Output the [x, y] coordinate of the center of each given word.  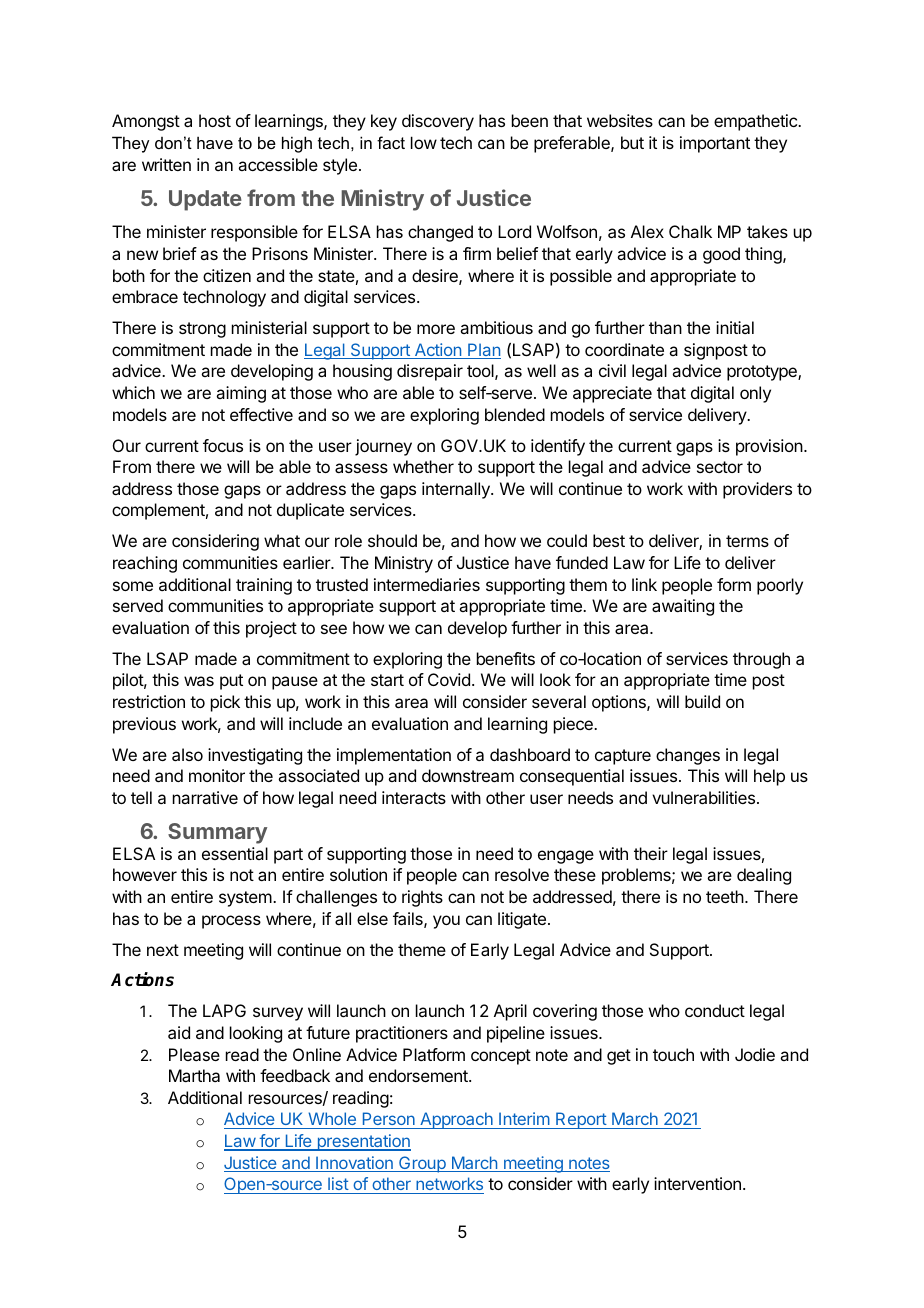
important [715, 144]
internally [457, 490]
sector [720, 467]
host [215, 120]
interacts [414, 797]
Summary [217, 833]
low [424, 142]
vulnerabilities [703, 797]
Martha [194, 1075]
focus [223, 445]
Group [422, 1164]
